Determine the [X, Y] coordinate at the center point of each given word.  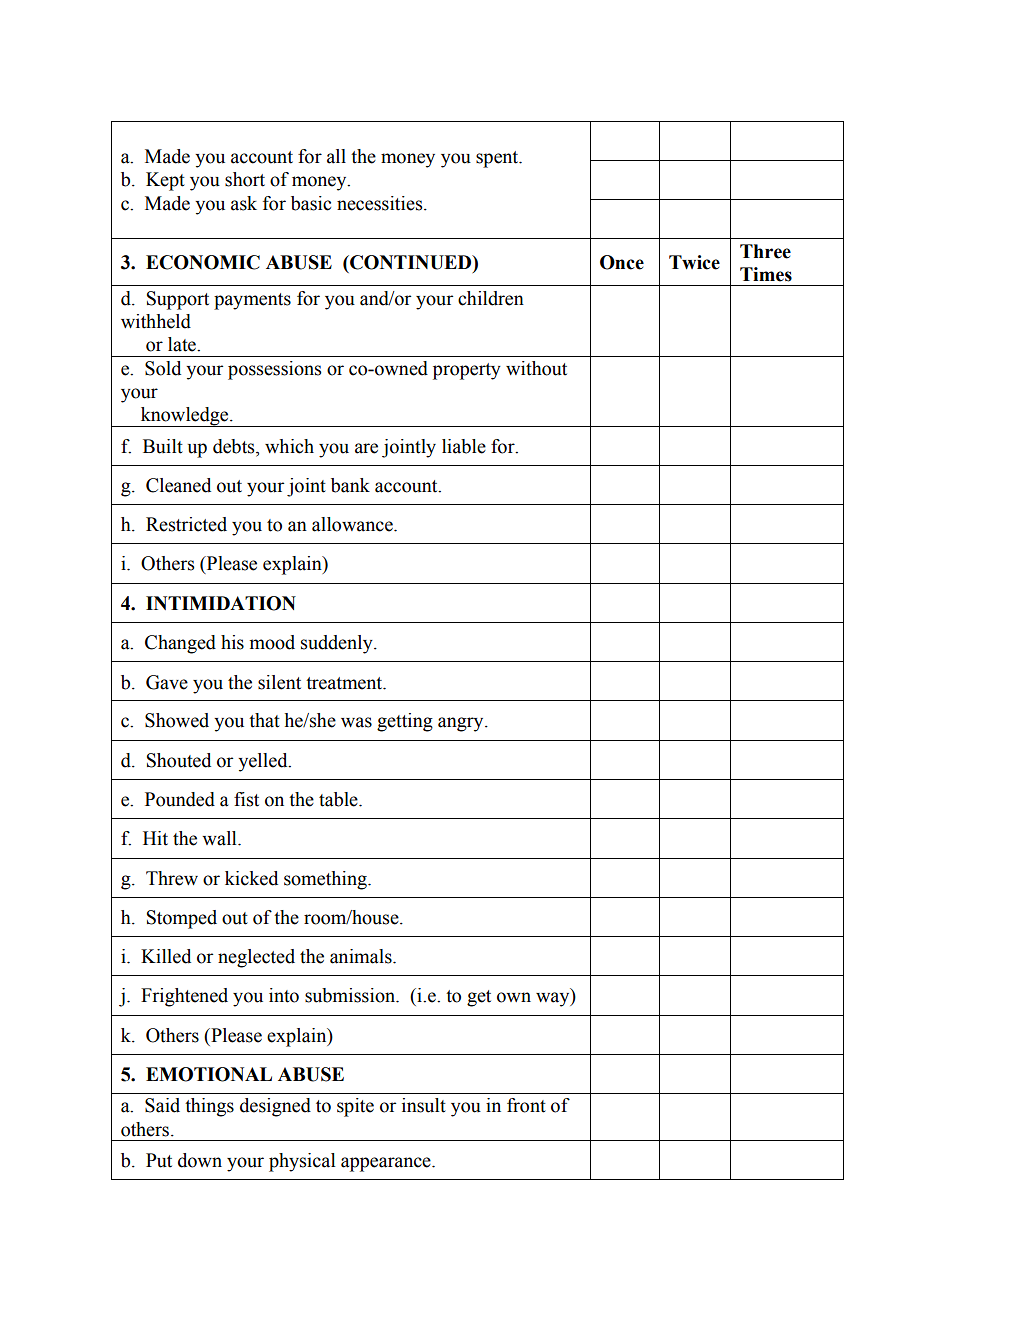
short [245, 179]
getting [405, 722]
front [526, 1105]
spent [498, 159]
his [232, 642]
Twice [694, 262]
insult [424, 1105]
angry [462, 724]
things [209, 1107]
